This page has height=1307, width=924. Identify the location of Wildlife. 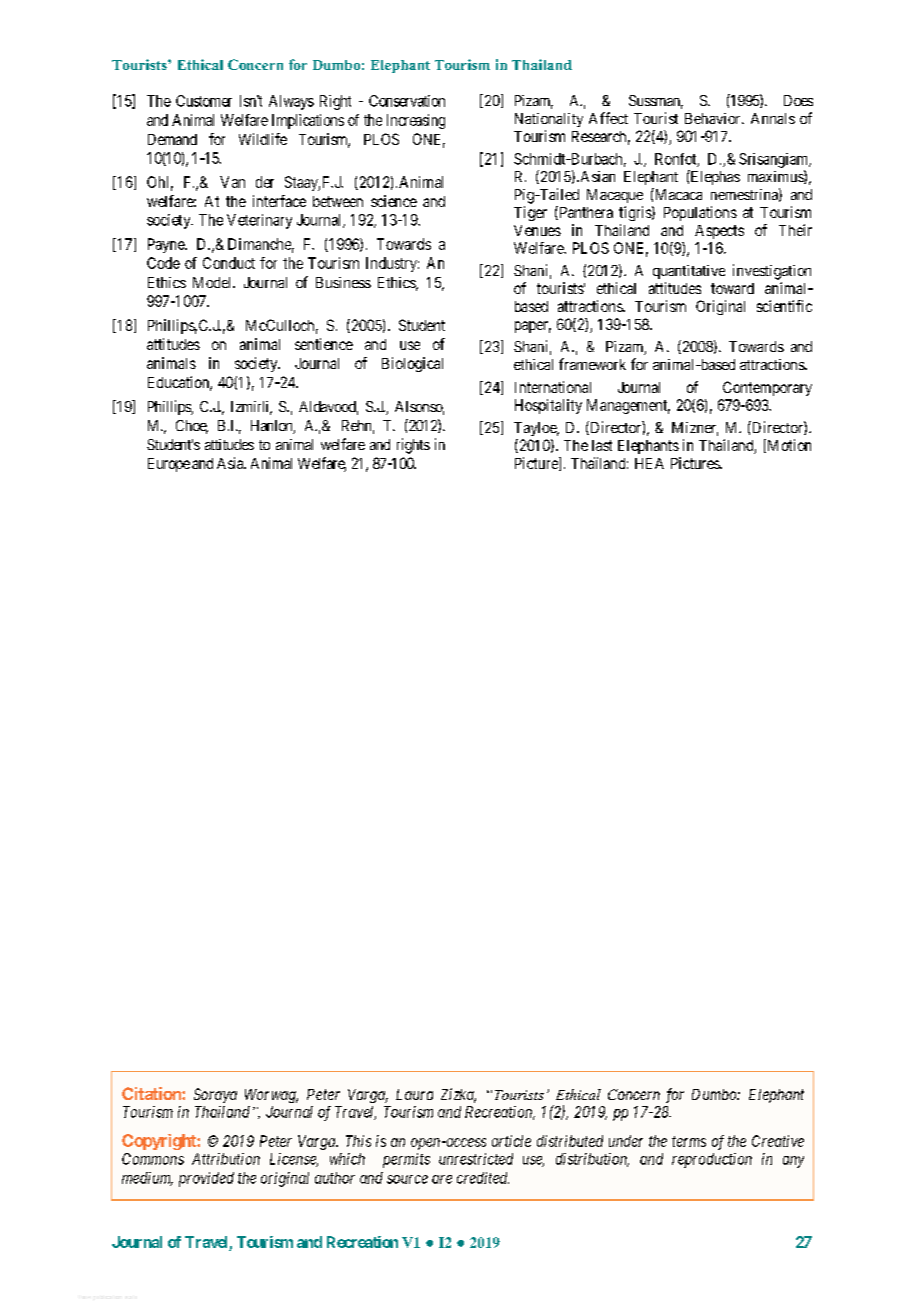
(263, 139).
